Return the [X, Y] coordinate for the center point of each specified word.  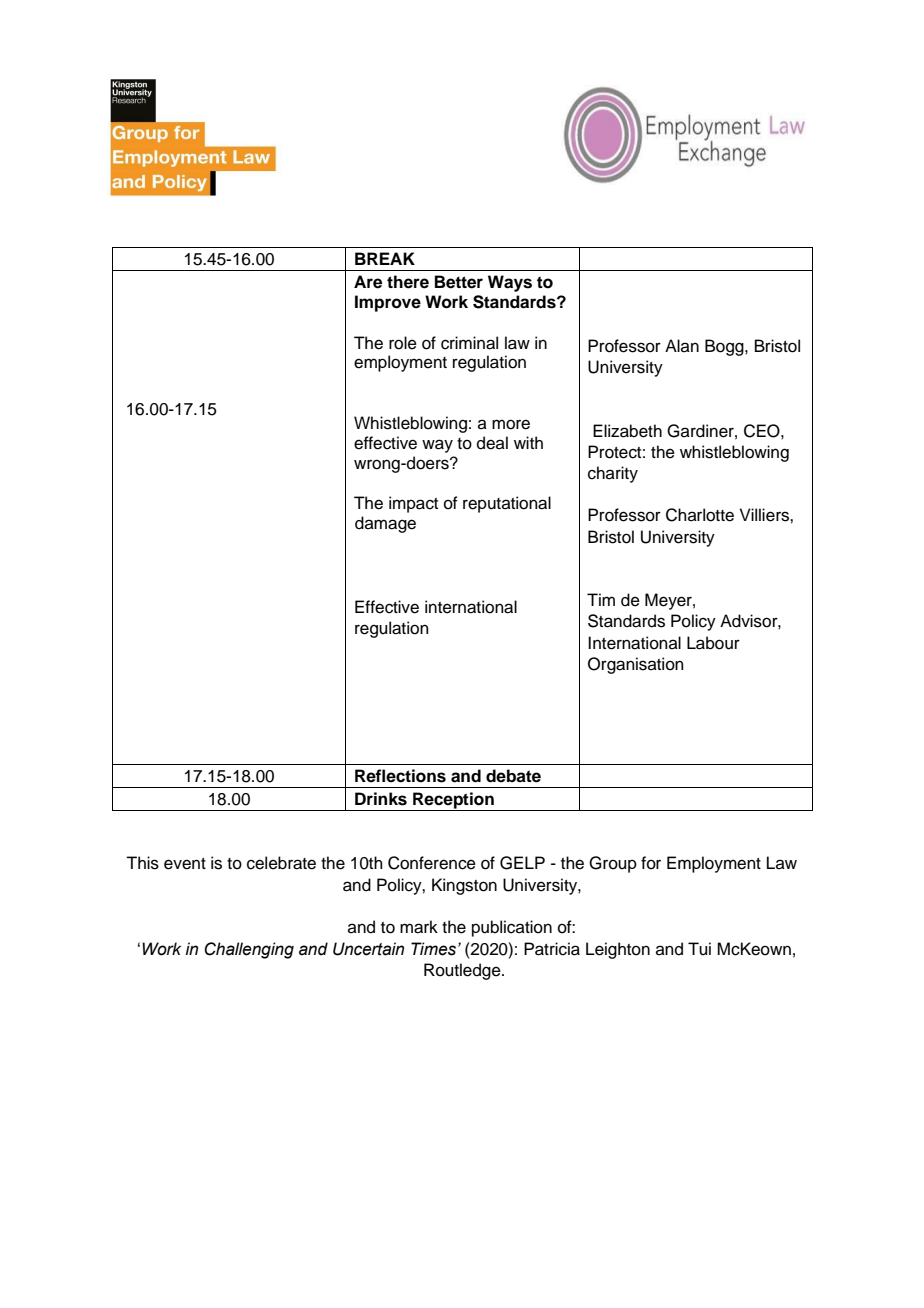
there [408, 282]
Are [368, 282]
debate [513, 776]
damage [385, 524]
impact [413, 504]
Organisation [636, 665]
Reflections [400, 776]
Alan [682, 345]
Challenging [249, 950]
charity [613, 474]
